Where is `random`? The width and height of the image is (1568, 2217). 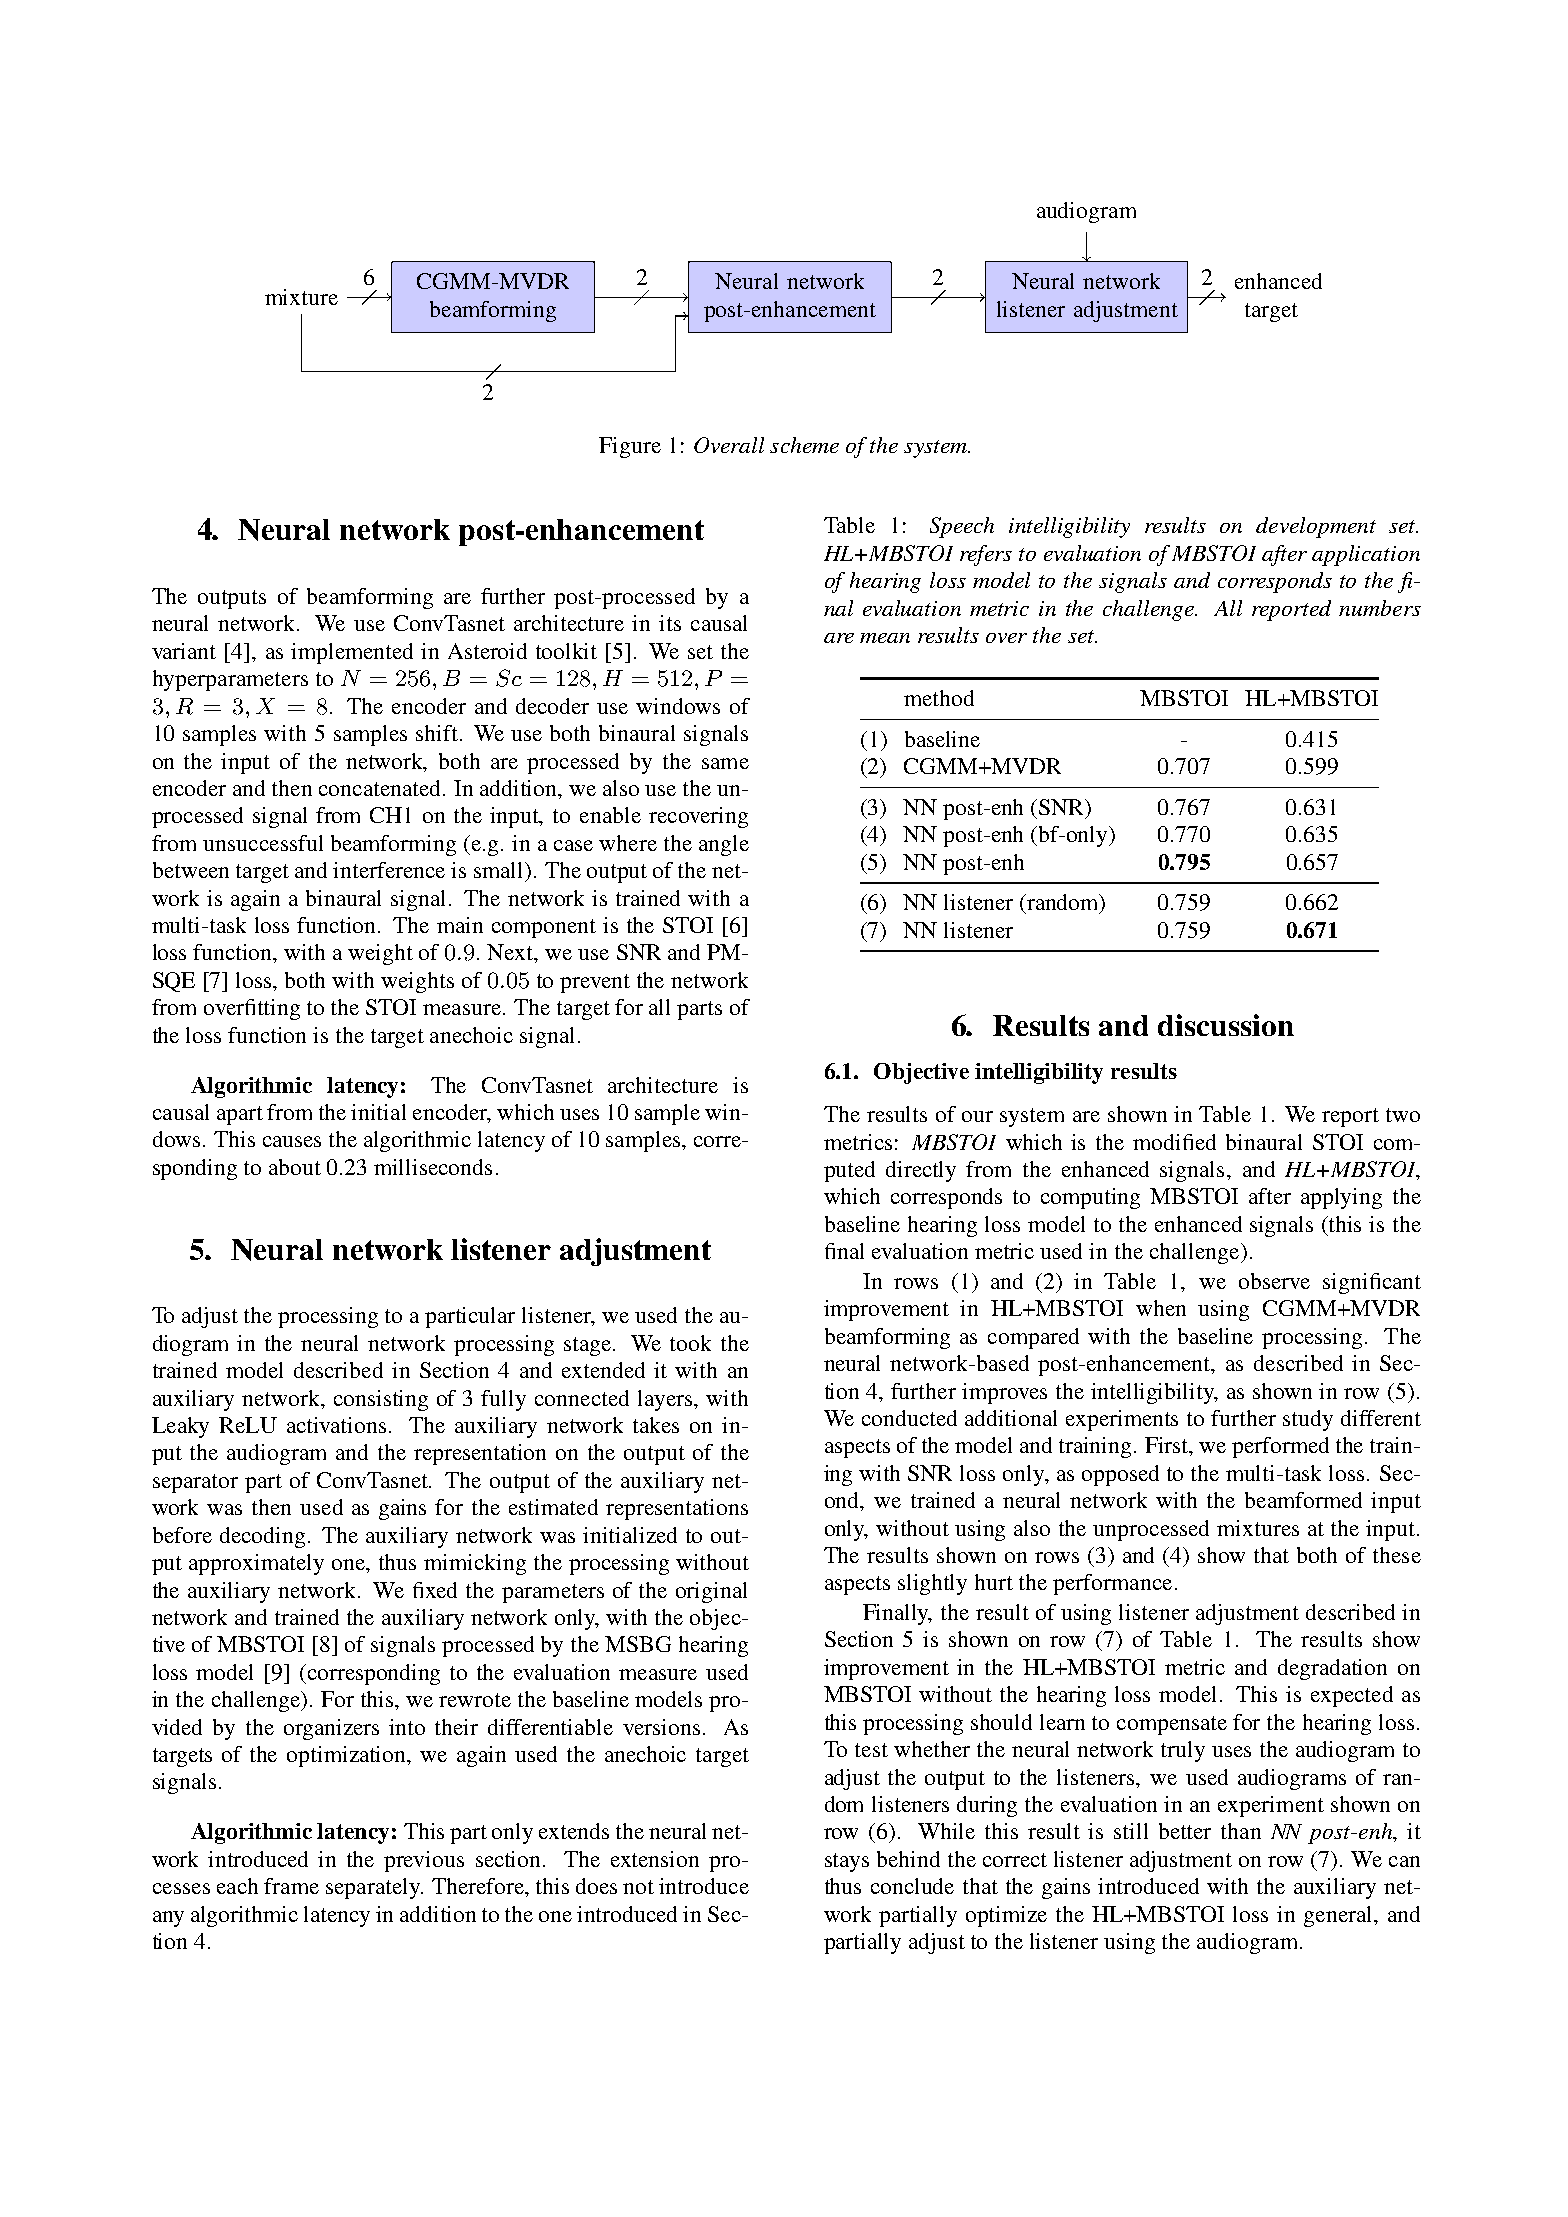 random is located at coordinates (1063, 903).
